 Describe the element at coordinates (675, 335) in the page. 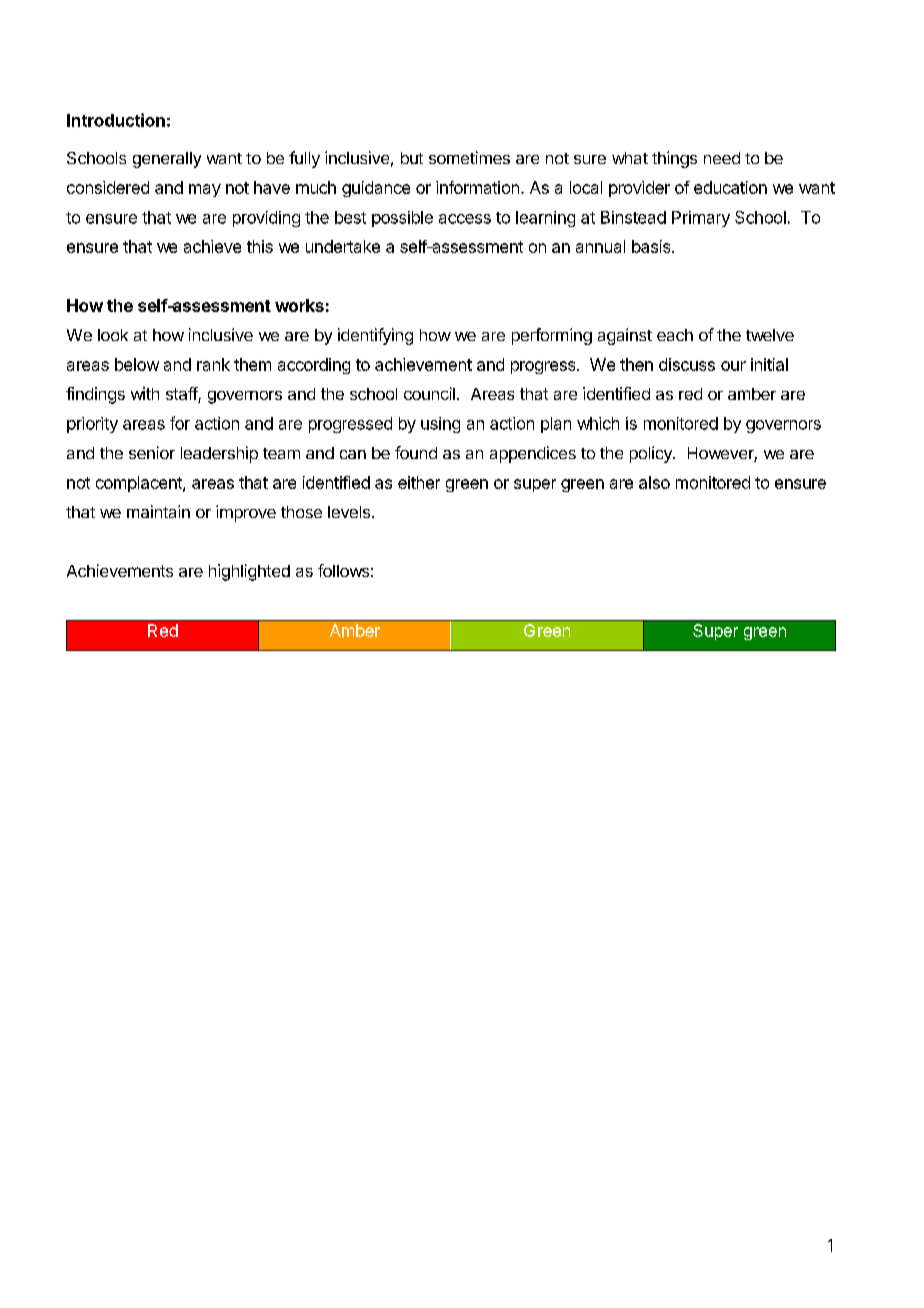

I see `each` at that location.
